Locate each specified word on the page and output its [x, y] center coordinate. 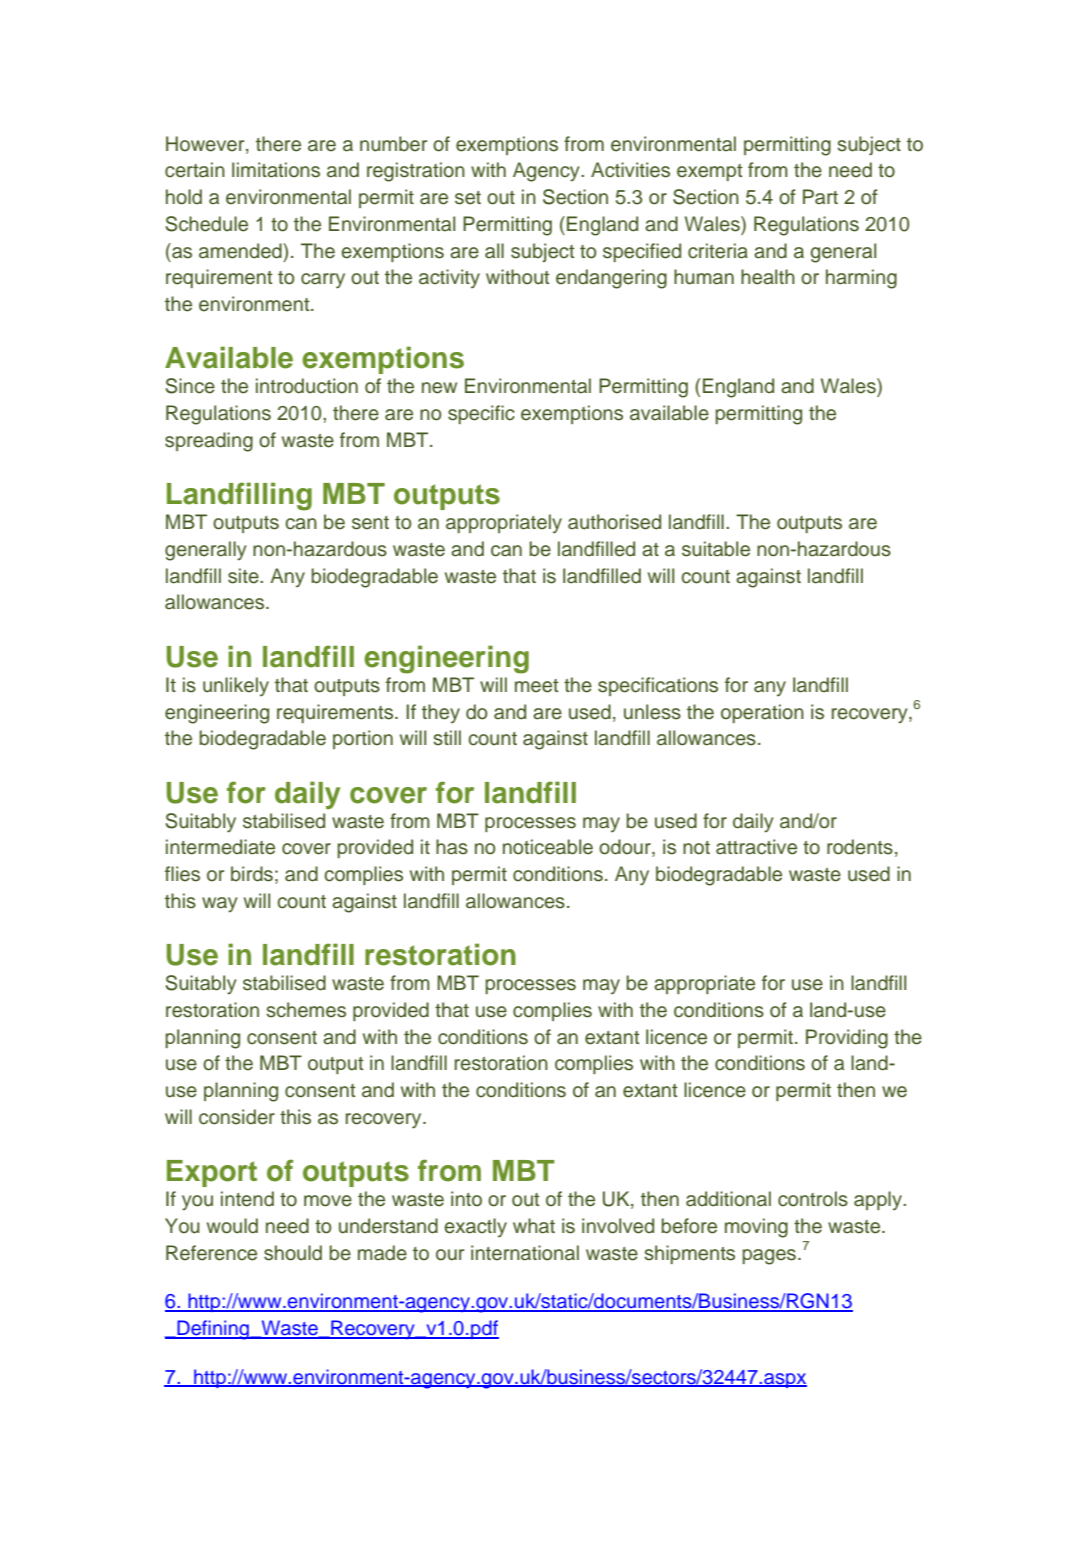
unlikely [236, 687]
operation [762, 713]
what [534, 1226]
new [439, 388]
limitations [276, 170]
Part [820, 197]
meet [537, 686]
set [468, 198]
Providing [847, 1039]
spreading [209, 442]
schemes [306, 1010]
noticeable [548, 847]
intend [247, 1199]
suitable [716, 549]
